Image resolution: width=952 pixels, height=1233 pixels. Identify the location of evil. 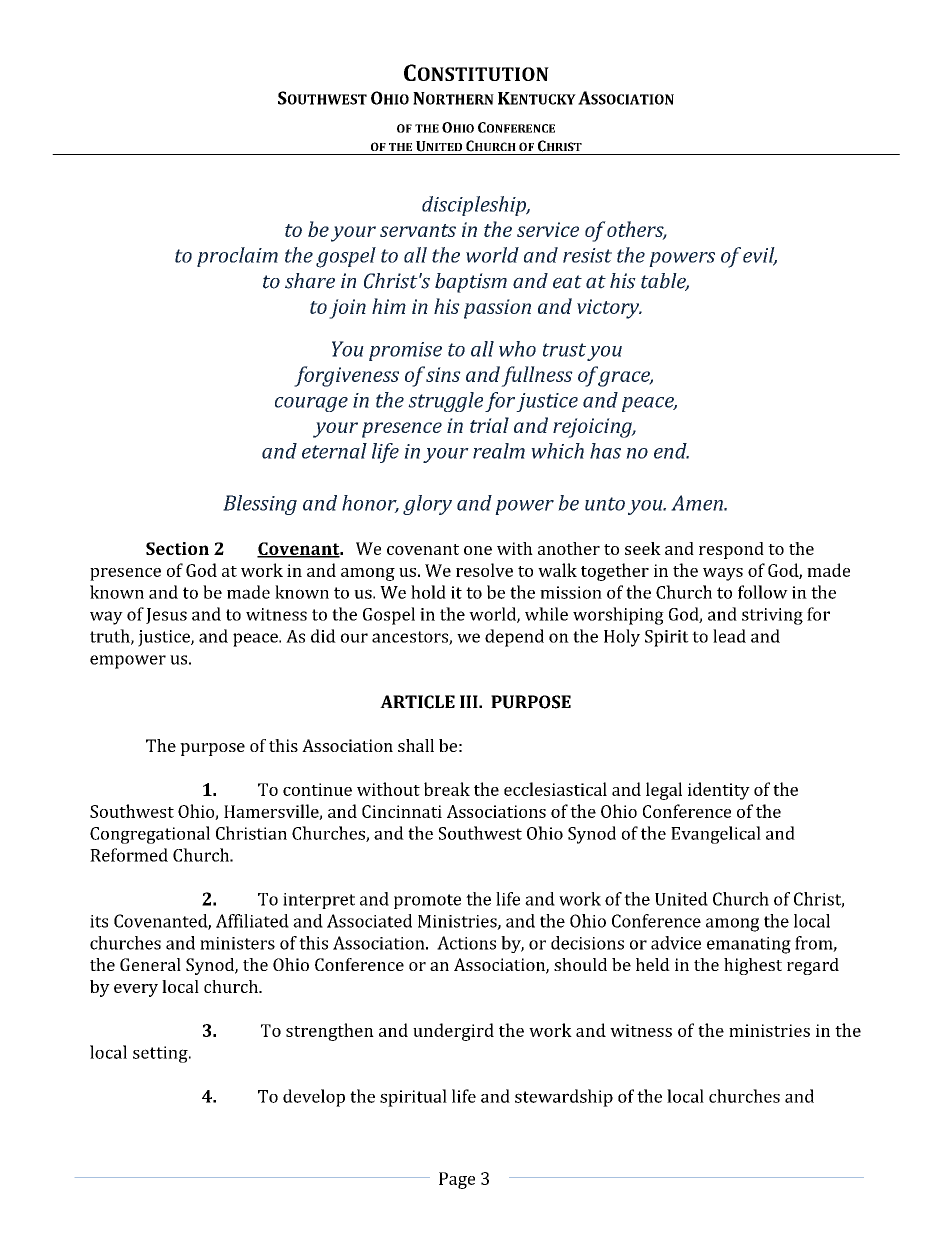
(760, 256).
